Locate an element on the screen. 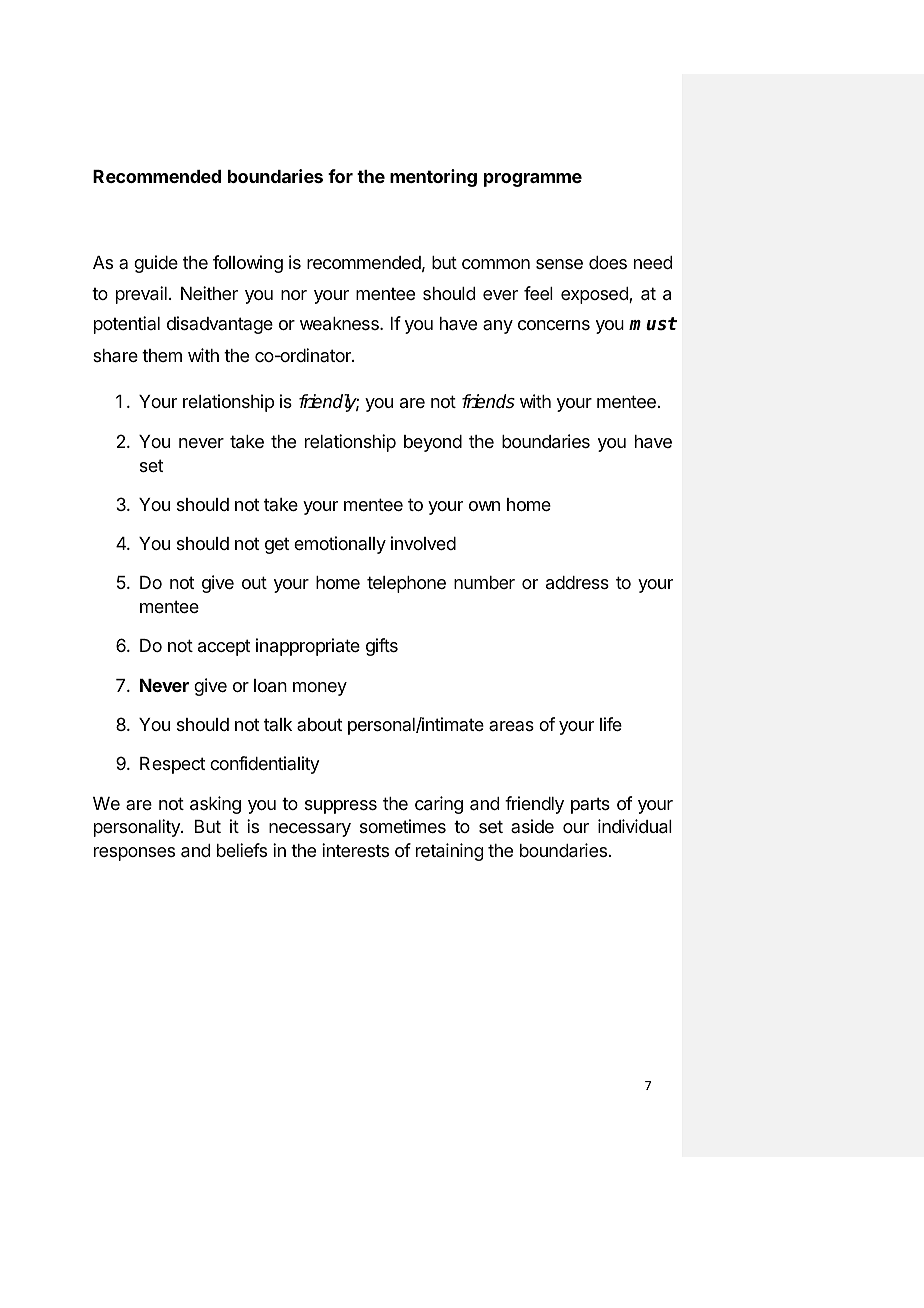  responses is located at coordinates (134, 854).
